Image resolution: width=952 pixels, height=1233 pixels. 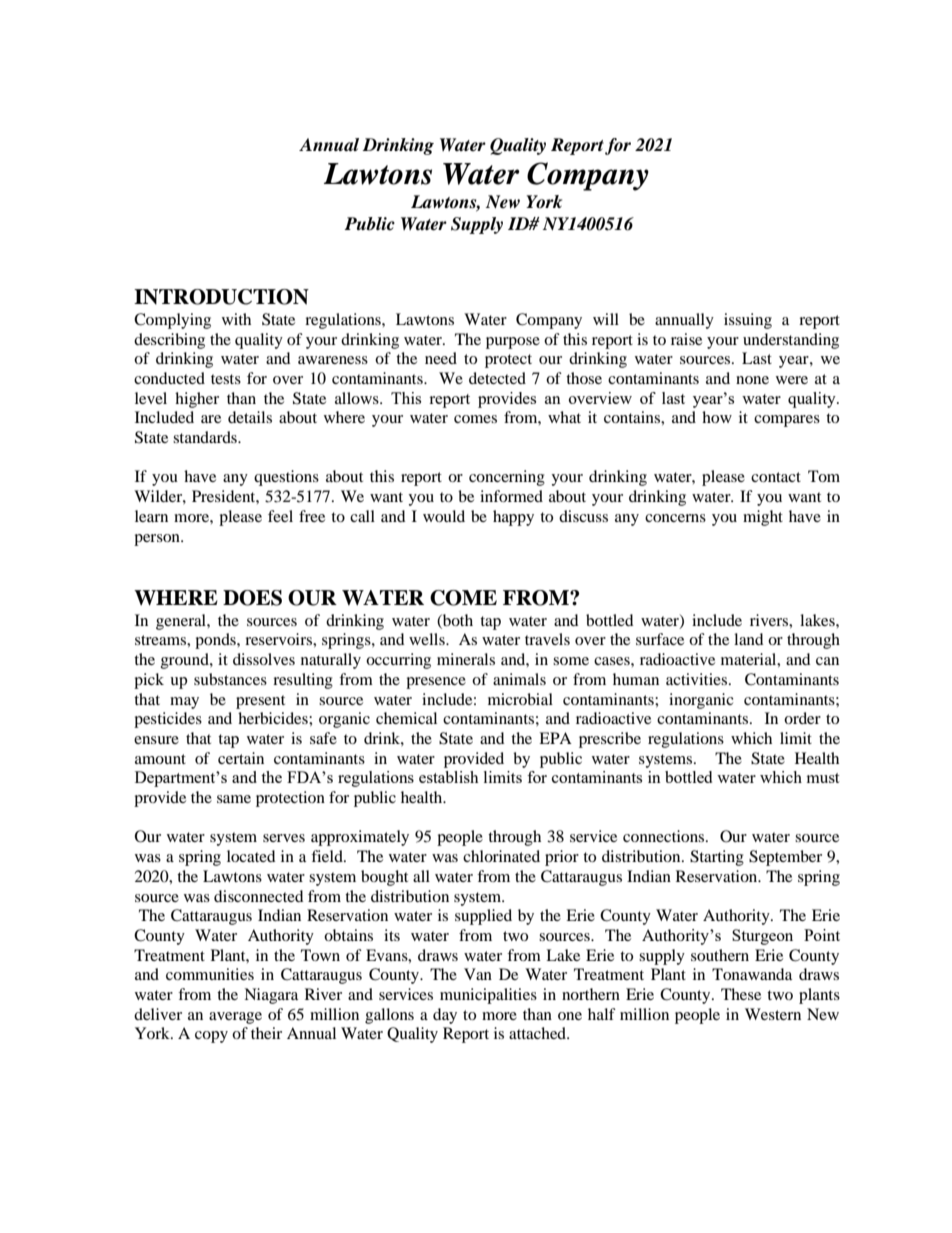 What do you see at coordinates (234, 799) in the document?
I see `same` at bounding box center [234, 799].
